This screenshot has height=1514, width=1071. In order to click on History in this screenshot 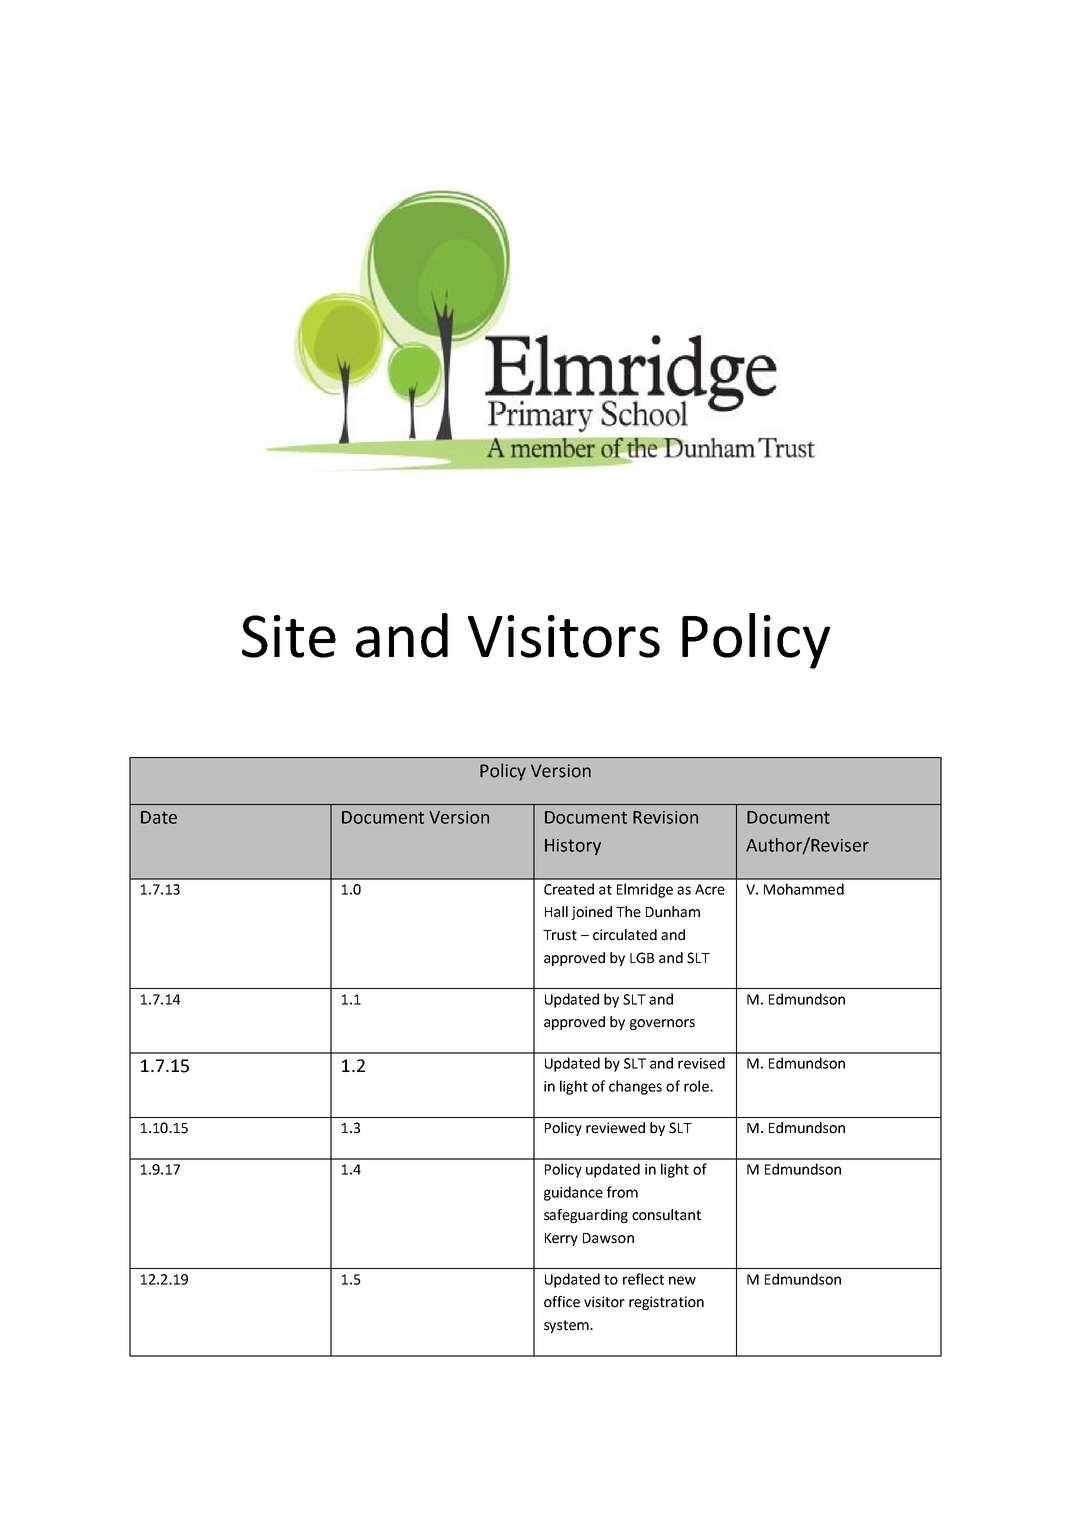, I will do `click(573, 847)`.
